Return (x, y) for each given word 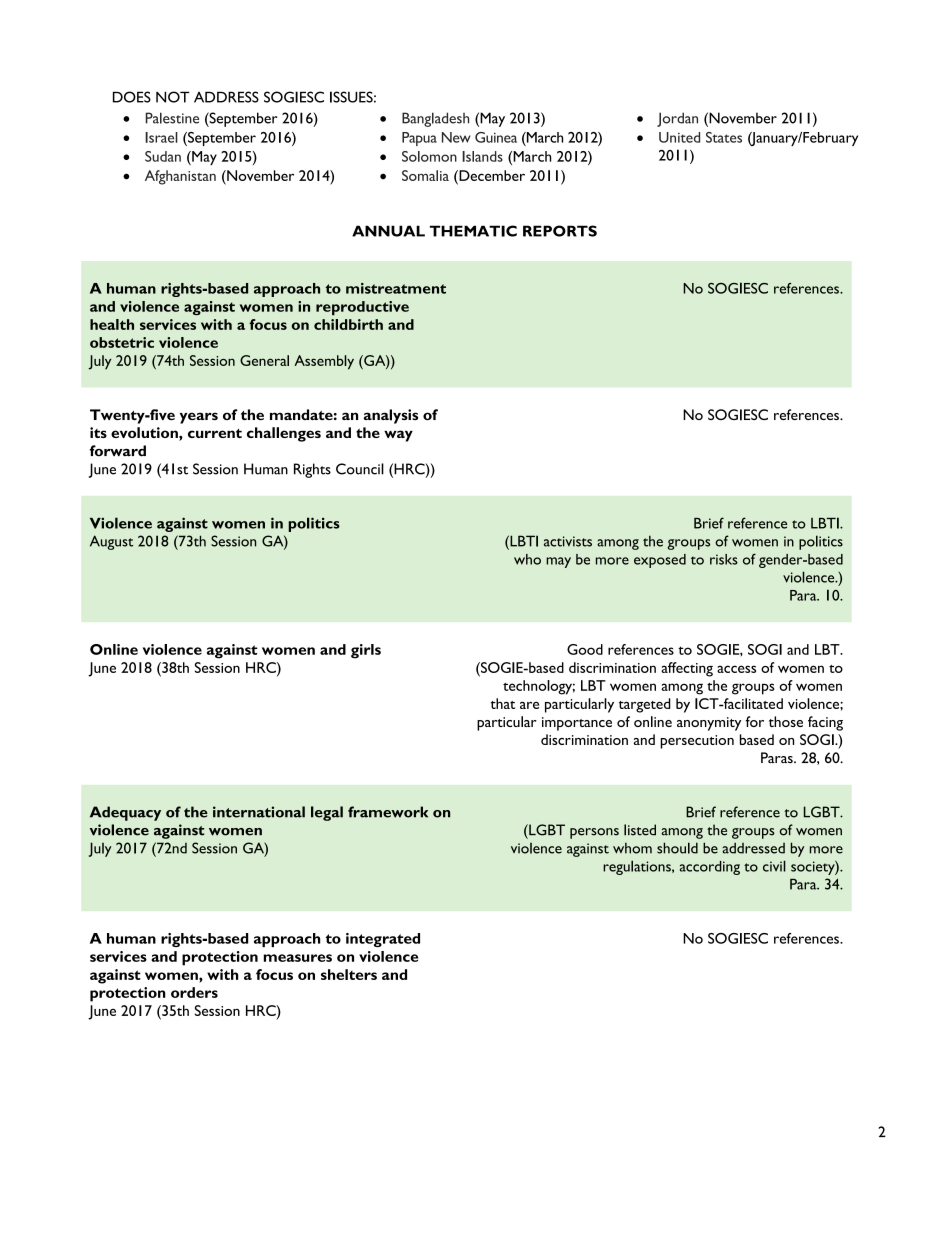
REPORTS (560, 231)
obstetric (122, 342)
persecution (697, 742)
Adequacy (125, 813)
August (111, 542)
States (724, 137)
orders (194, 992)
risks (724, 559)
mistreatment (396, 288)
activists (568, 541)
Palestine (172, 118)
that (503, 703)
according (710, 868)
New (456, 137)
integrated (383, 940)
